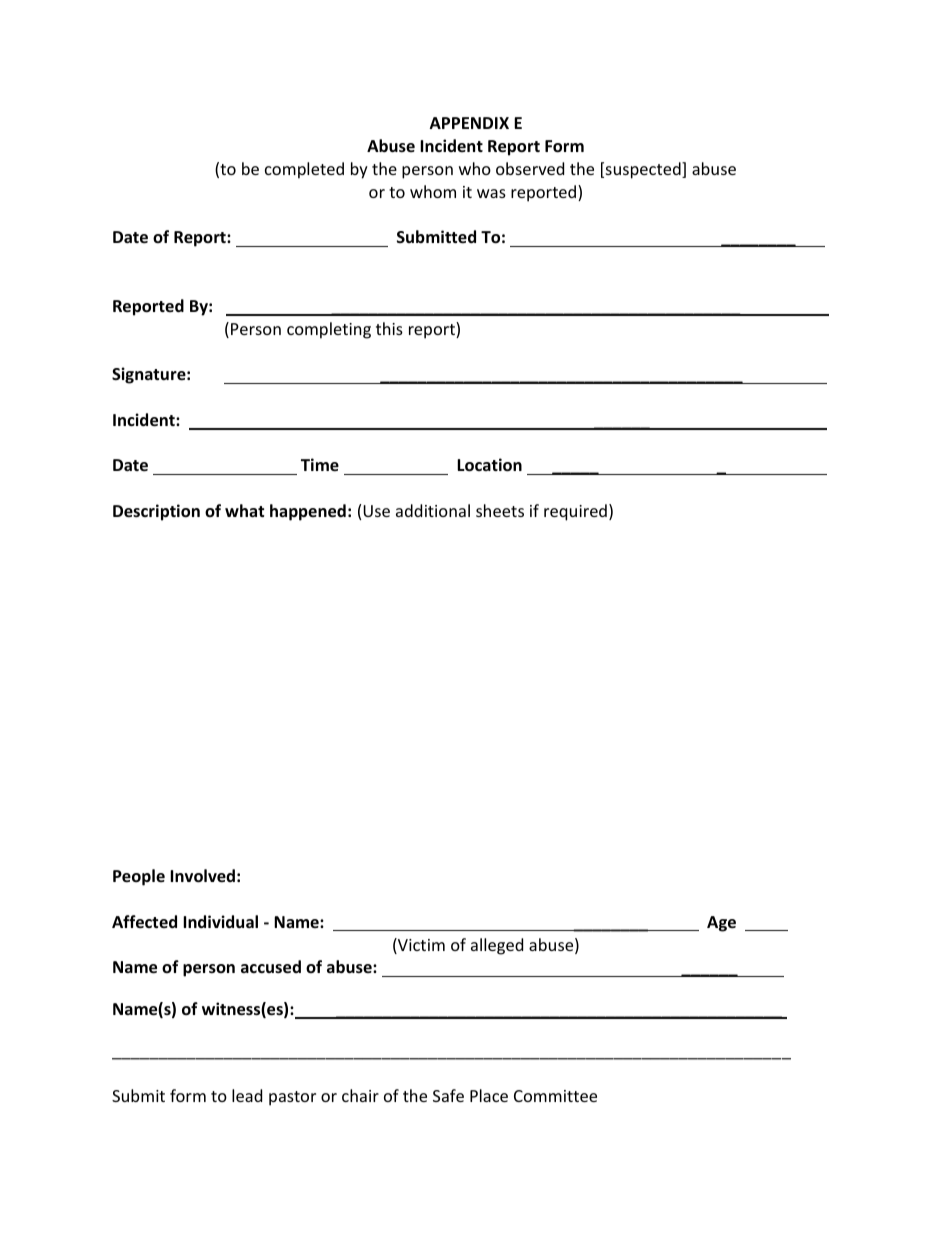  What do you see at coordinates (420, 946) in the screenshot?
I see `Victim` at bounding box center [420, 946].
